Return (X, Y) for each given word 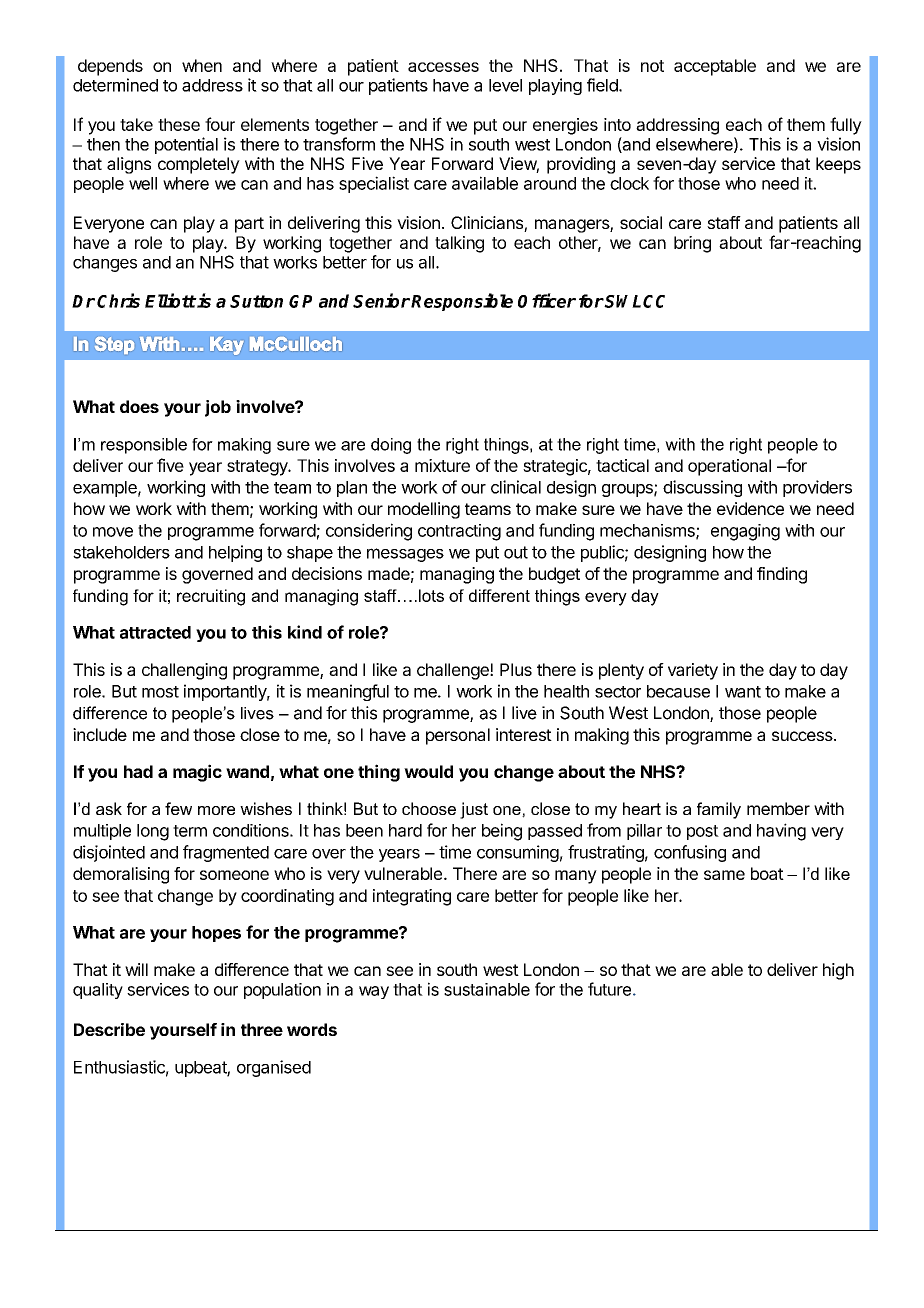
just (474, 810)
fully (846, 126)
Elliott (170, 300)
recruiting (211, 597)
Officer (547, 300)
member (778, 808)
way (374, 992)
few (178, 808)
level (505, 85)
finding (782, 575)
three (262, 1029)
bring (692, 244)
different (499, 595)
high (838, 971)
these (179, 124)
